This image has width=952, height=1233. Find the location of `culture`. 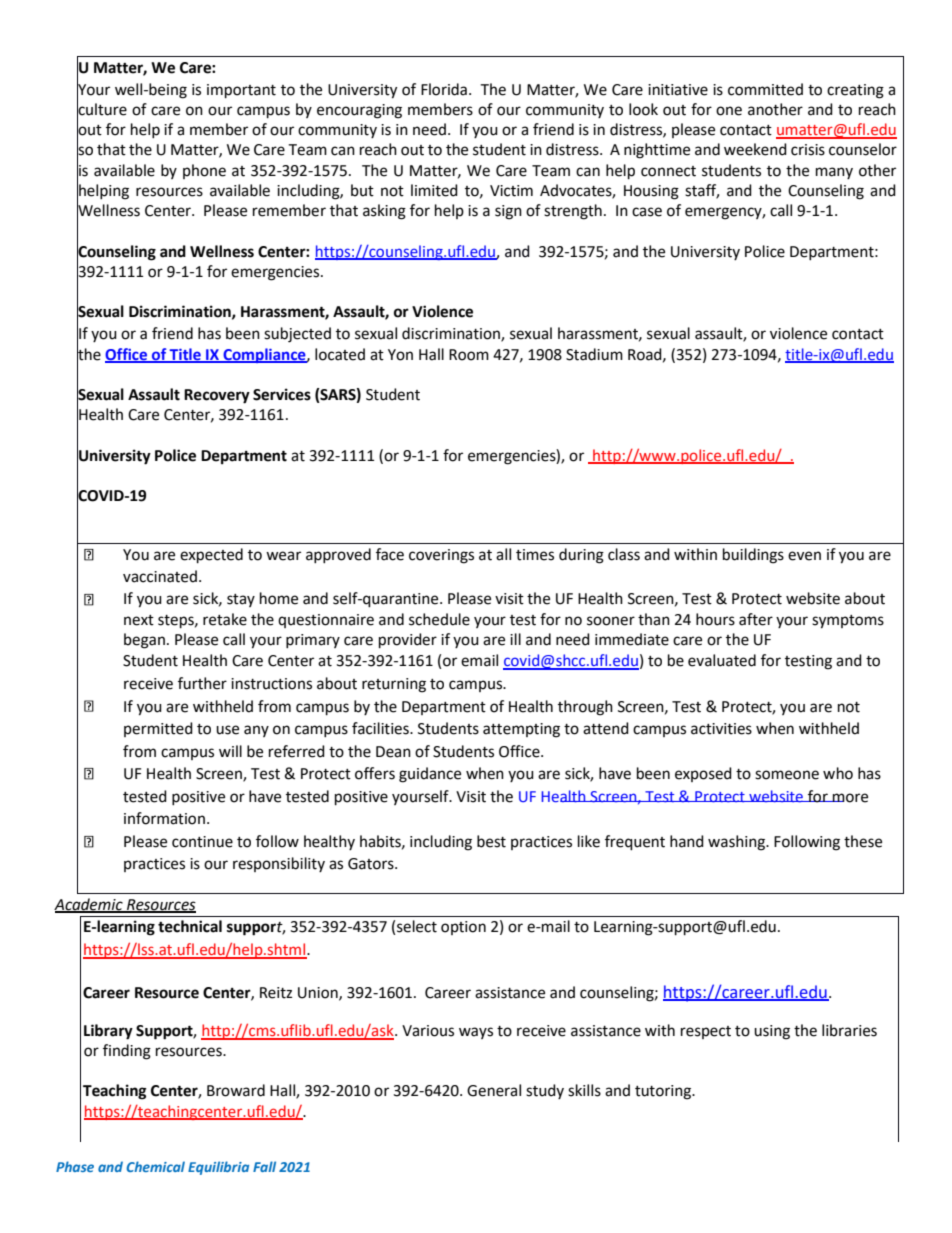

culture is located at coordinates (102, 109).
